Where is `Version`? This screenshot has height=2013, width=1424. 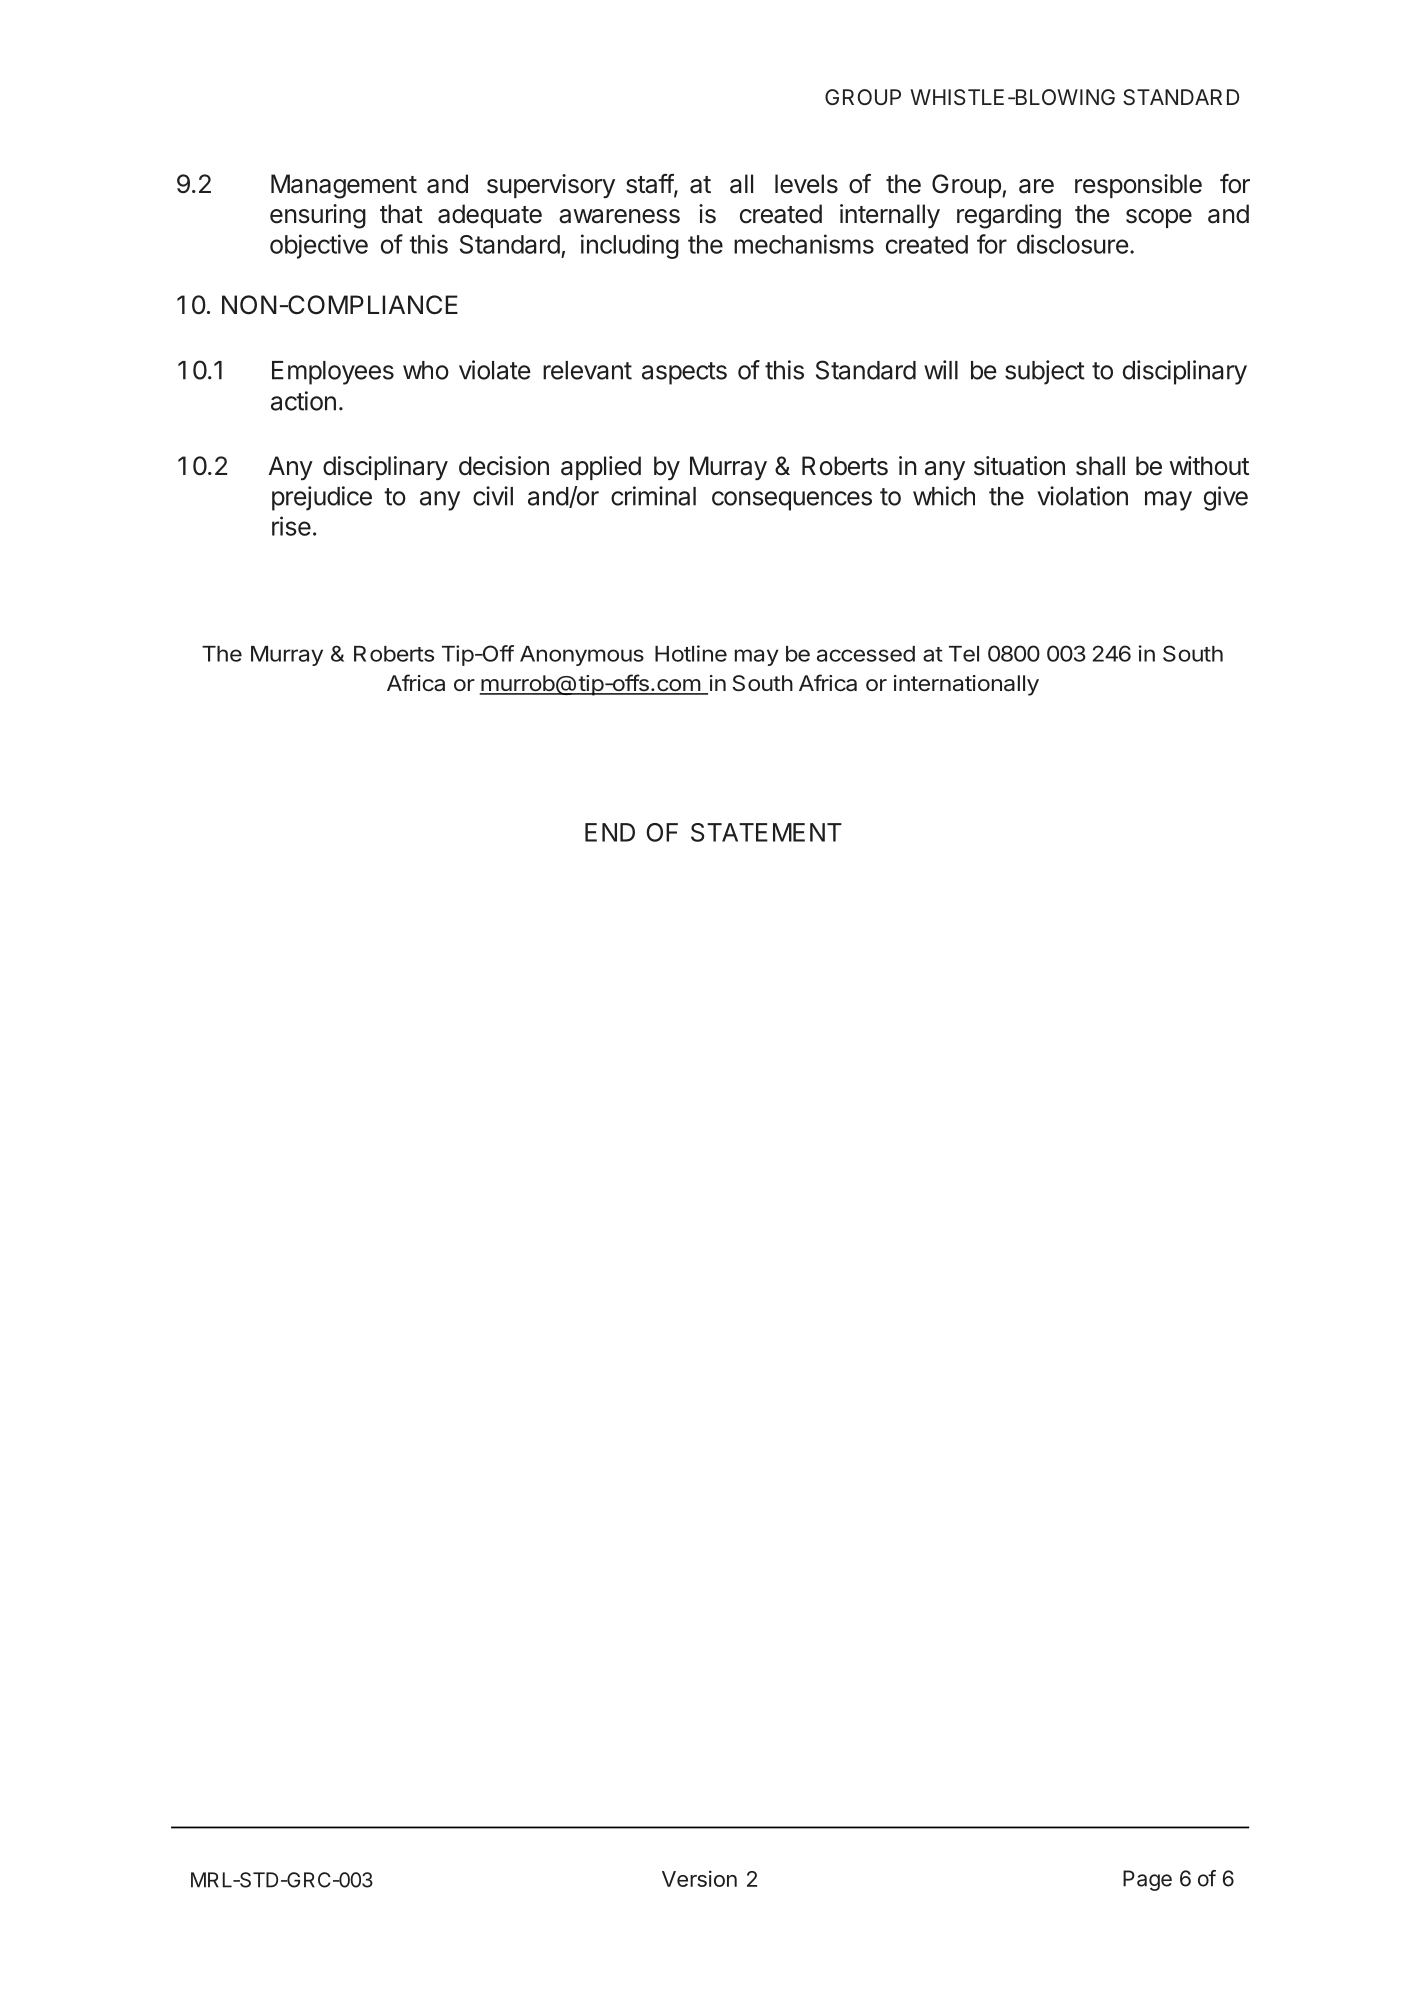
Version is located at coordinates (699, 1878).
